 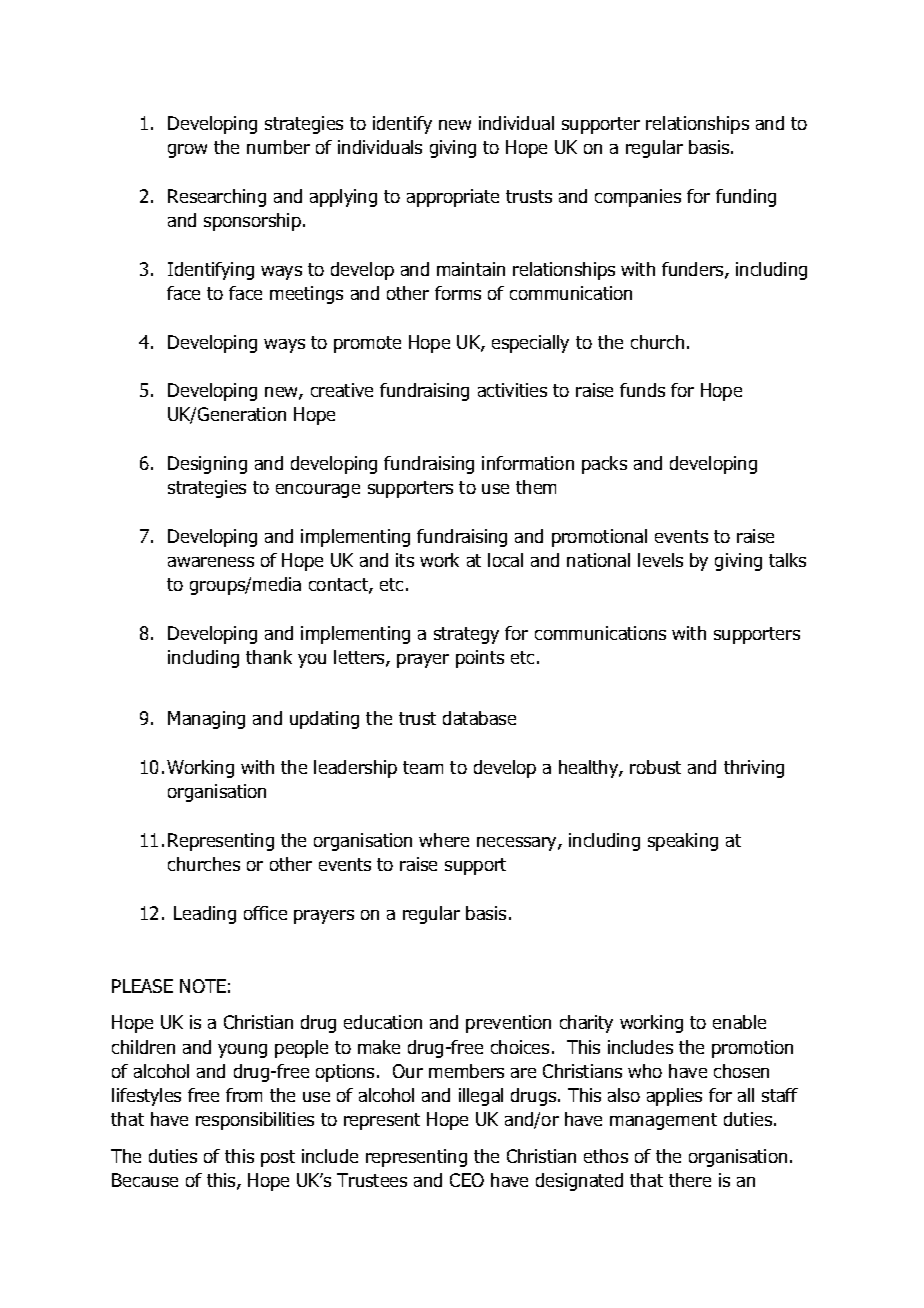 What do you see at coordinates (746, 198) in the page?
I see `funding` at bounding box center [746, 198].
